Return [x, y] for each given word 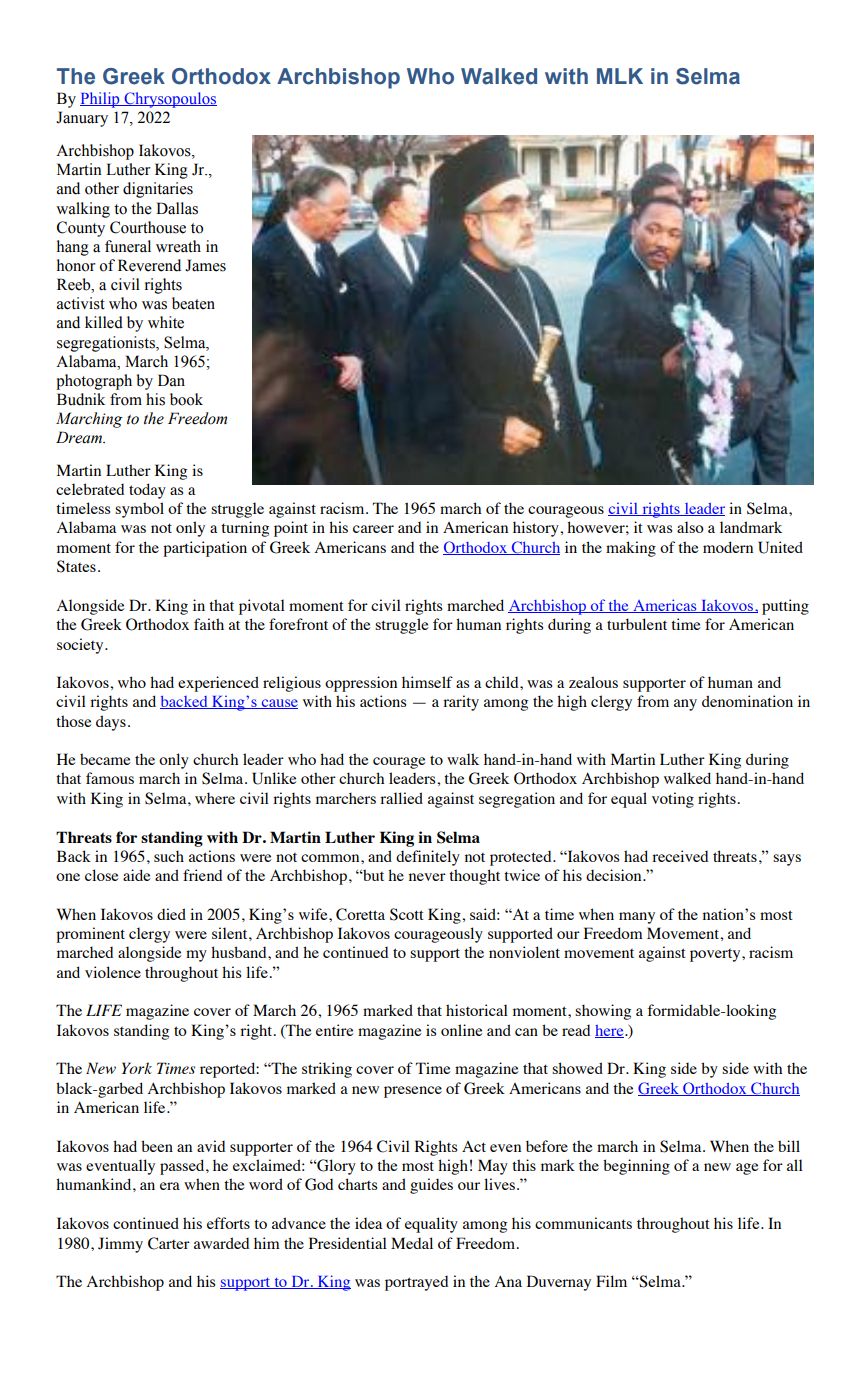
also [690, 527]
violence [113, 972]
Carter [169, 1243]
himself [427, 682]
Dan [171, 380]
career [373, 529]
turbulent [637, 624]
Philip [101, 100]
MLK [620, 76]
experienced [218, 684]
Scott [407, 914]
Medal [412, 1243]
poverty [716, 955]
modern [728, 547]
